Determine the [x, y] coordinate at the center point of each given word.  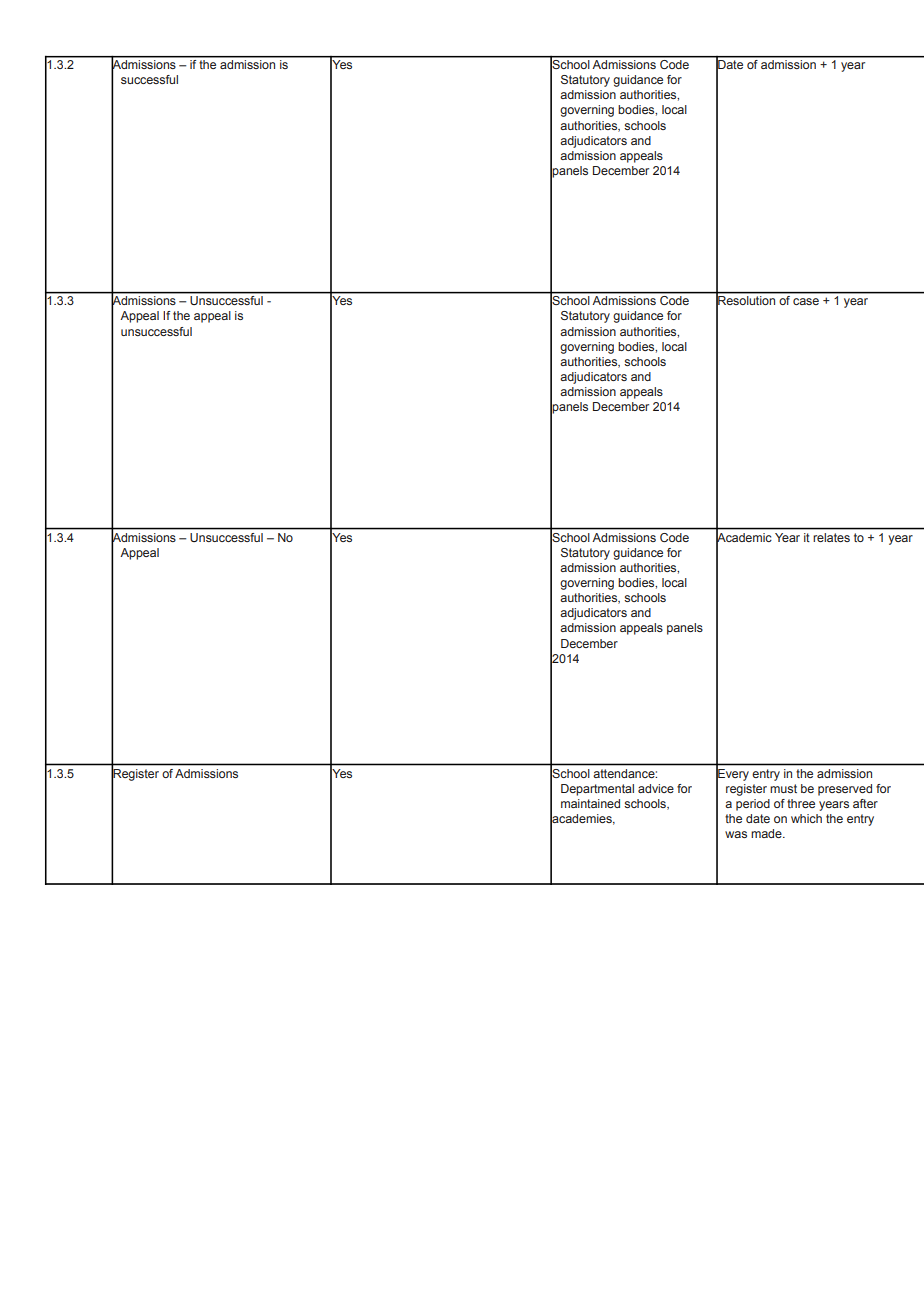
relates [832, 537]
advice [656, 788]
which [806, 818]
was [736, 834]
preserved [845, 790]
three [801, 803]
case [806, 301]
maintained [590, 803]
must [783, 788]
